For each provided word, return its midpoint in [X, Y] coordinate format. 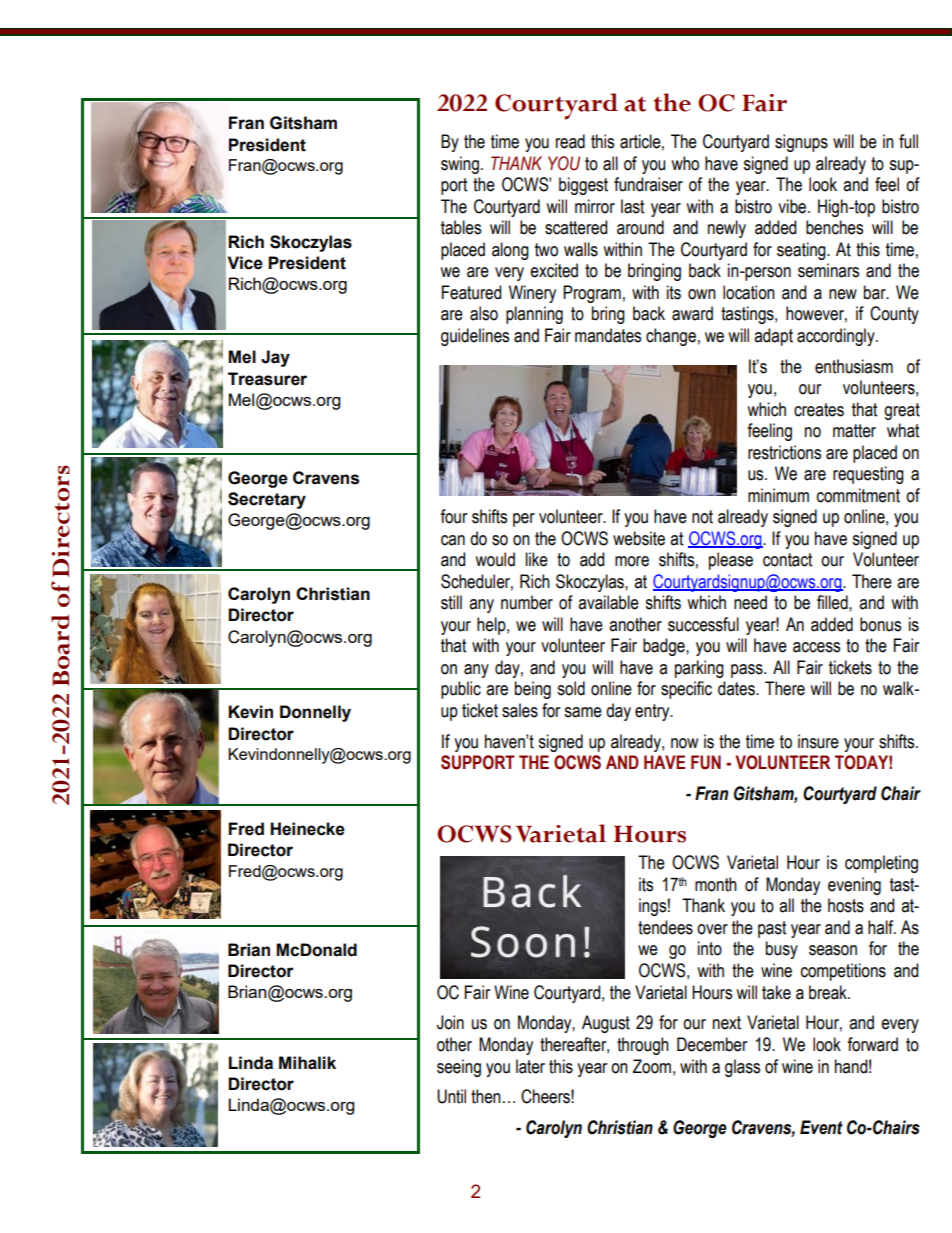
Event [821, 1127]
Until [451, 1096]
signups [801, 143]
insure [818, 741]
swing [460, 165]
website [639, 538]
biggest [583, 186]
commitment [858, 495]
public [461, 690]
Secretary [267, 500]
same [583, 712]
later [530, 1066]
